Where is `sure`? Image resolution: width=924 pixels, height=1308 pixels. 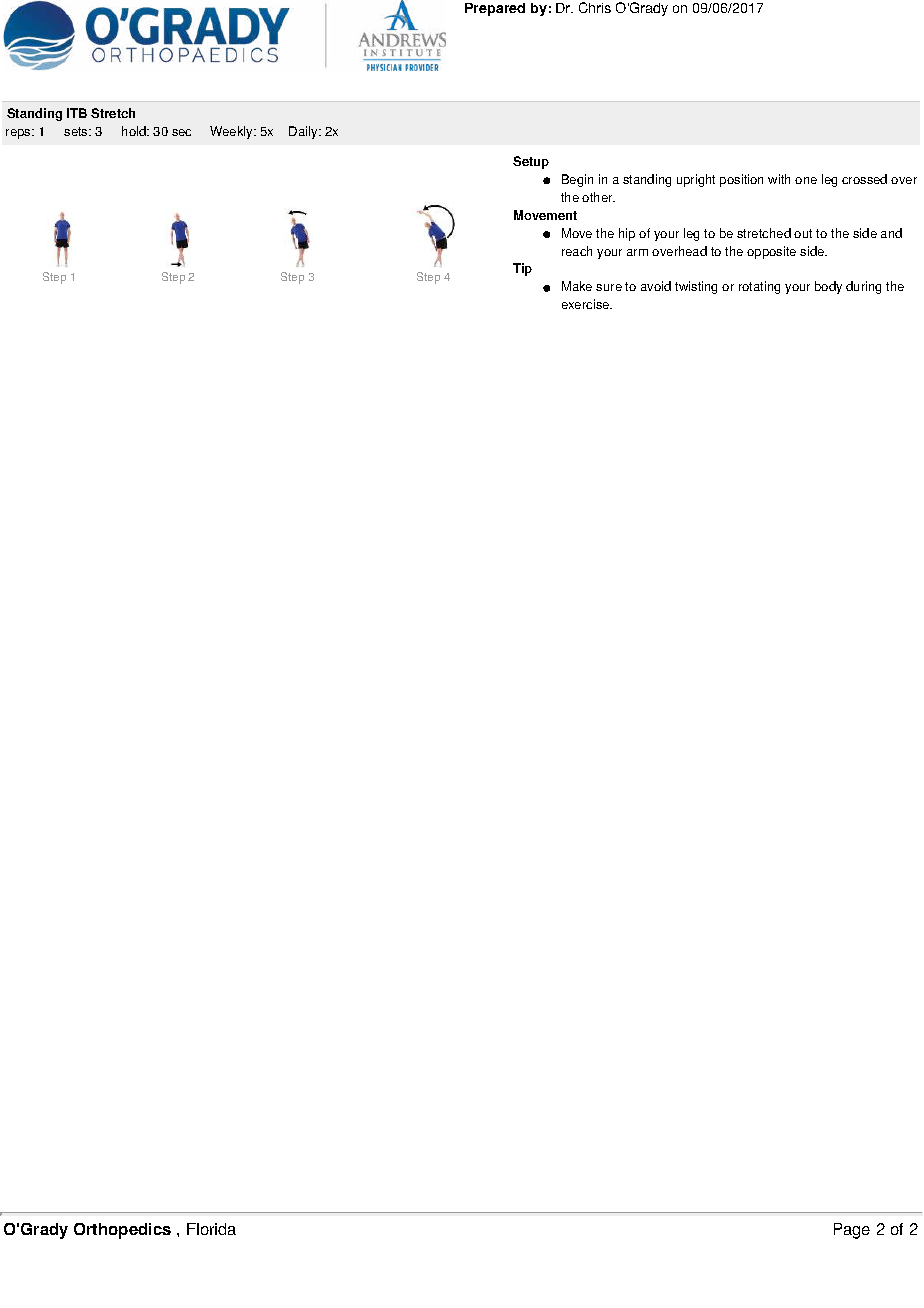
sure is located at coordinates (609, 287).
